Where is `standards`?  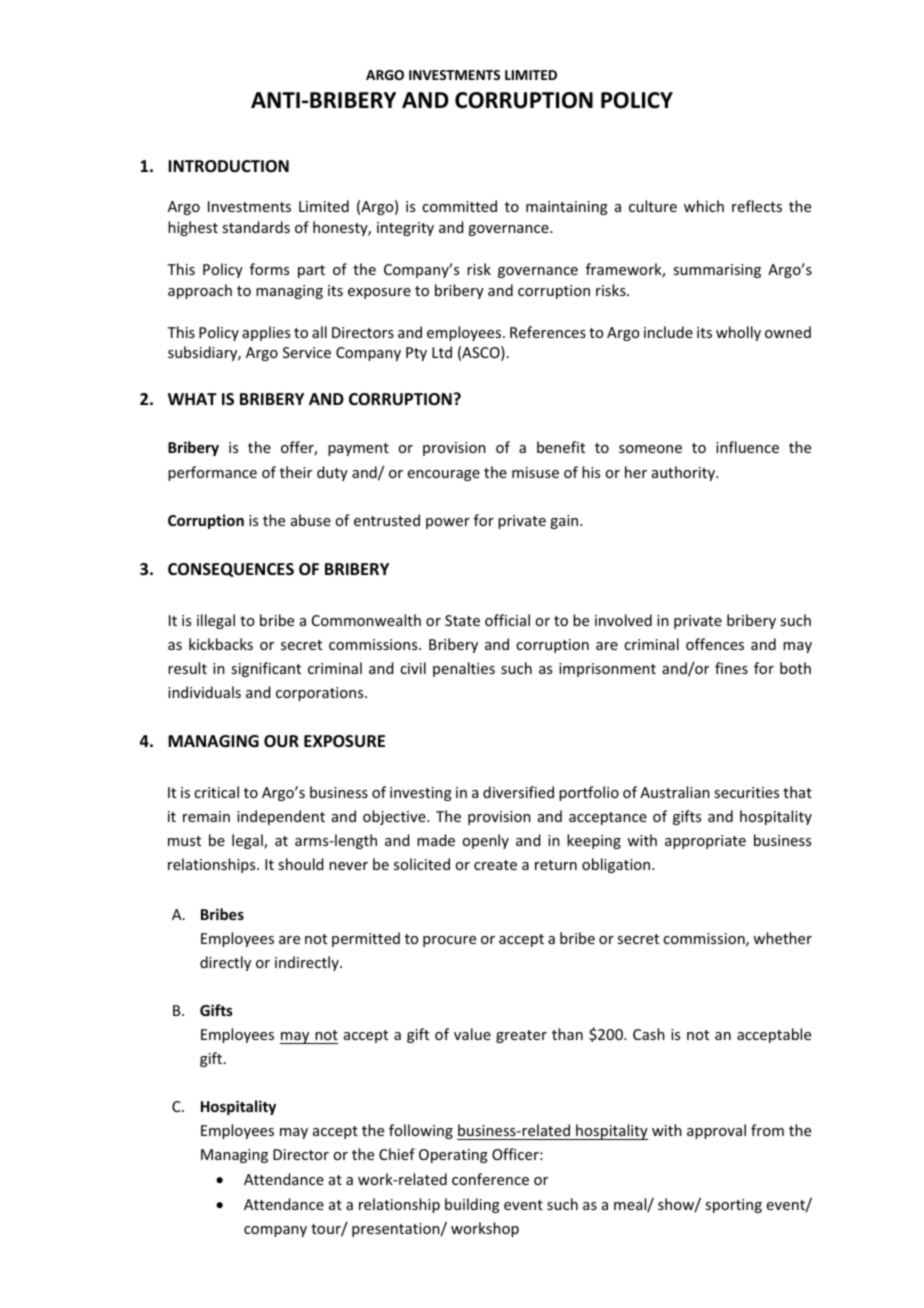 standards is located at coordinates (256, 227).
